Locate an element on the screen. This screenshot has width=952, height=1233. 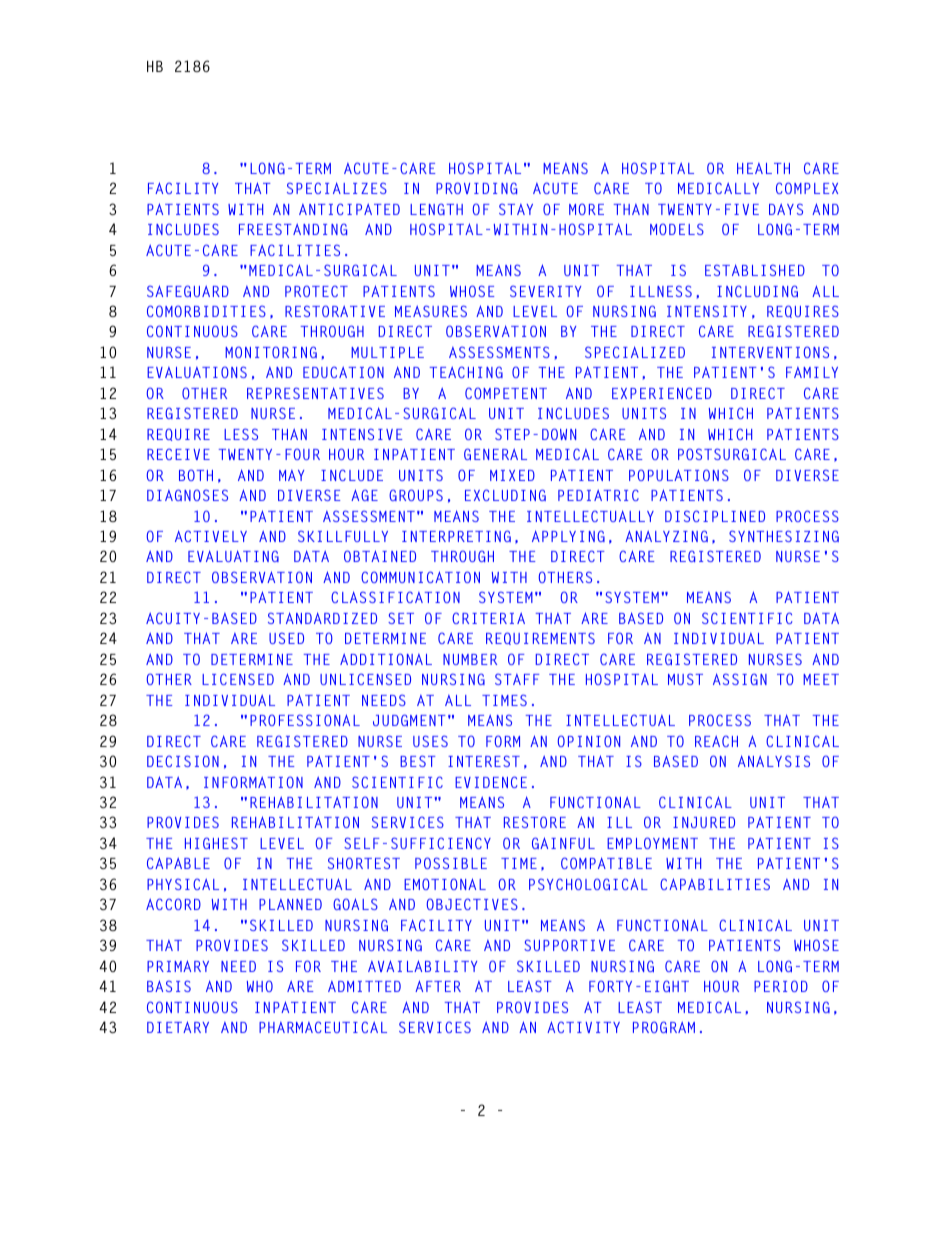
LESS is located at coordinates (241, 434).
